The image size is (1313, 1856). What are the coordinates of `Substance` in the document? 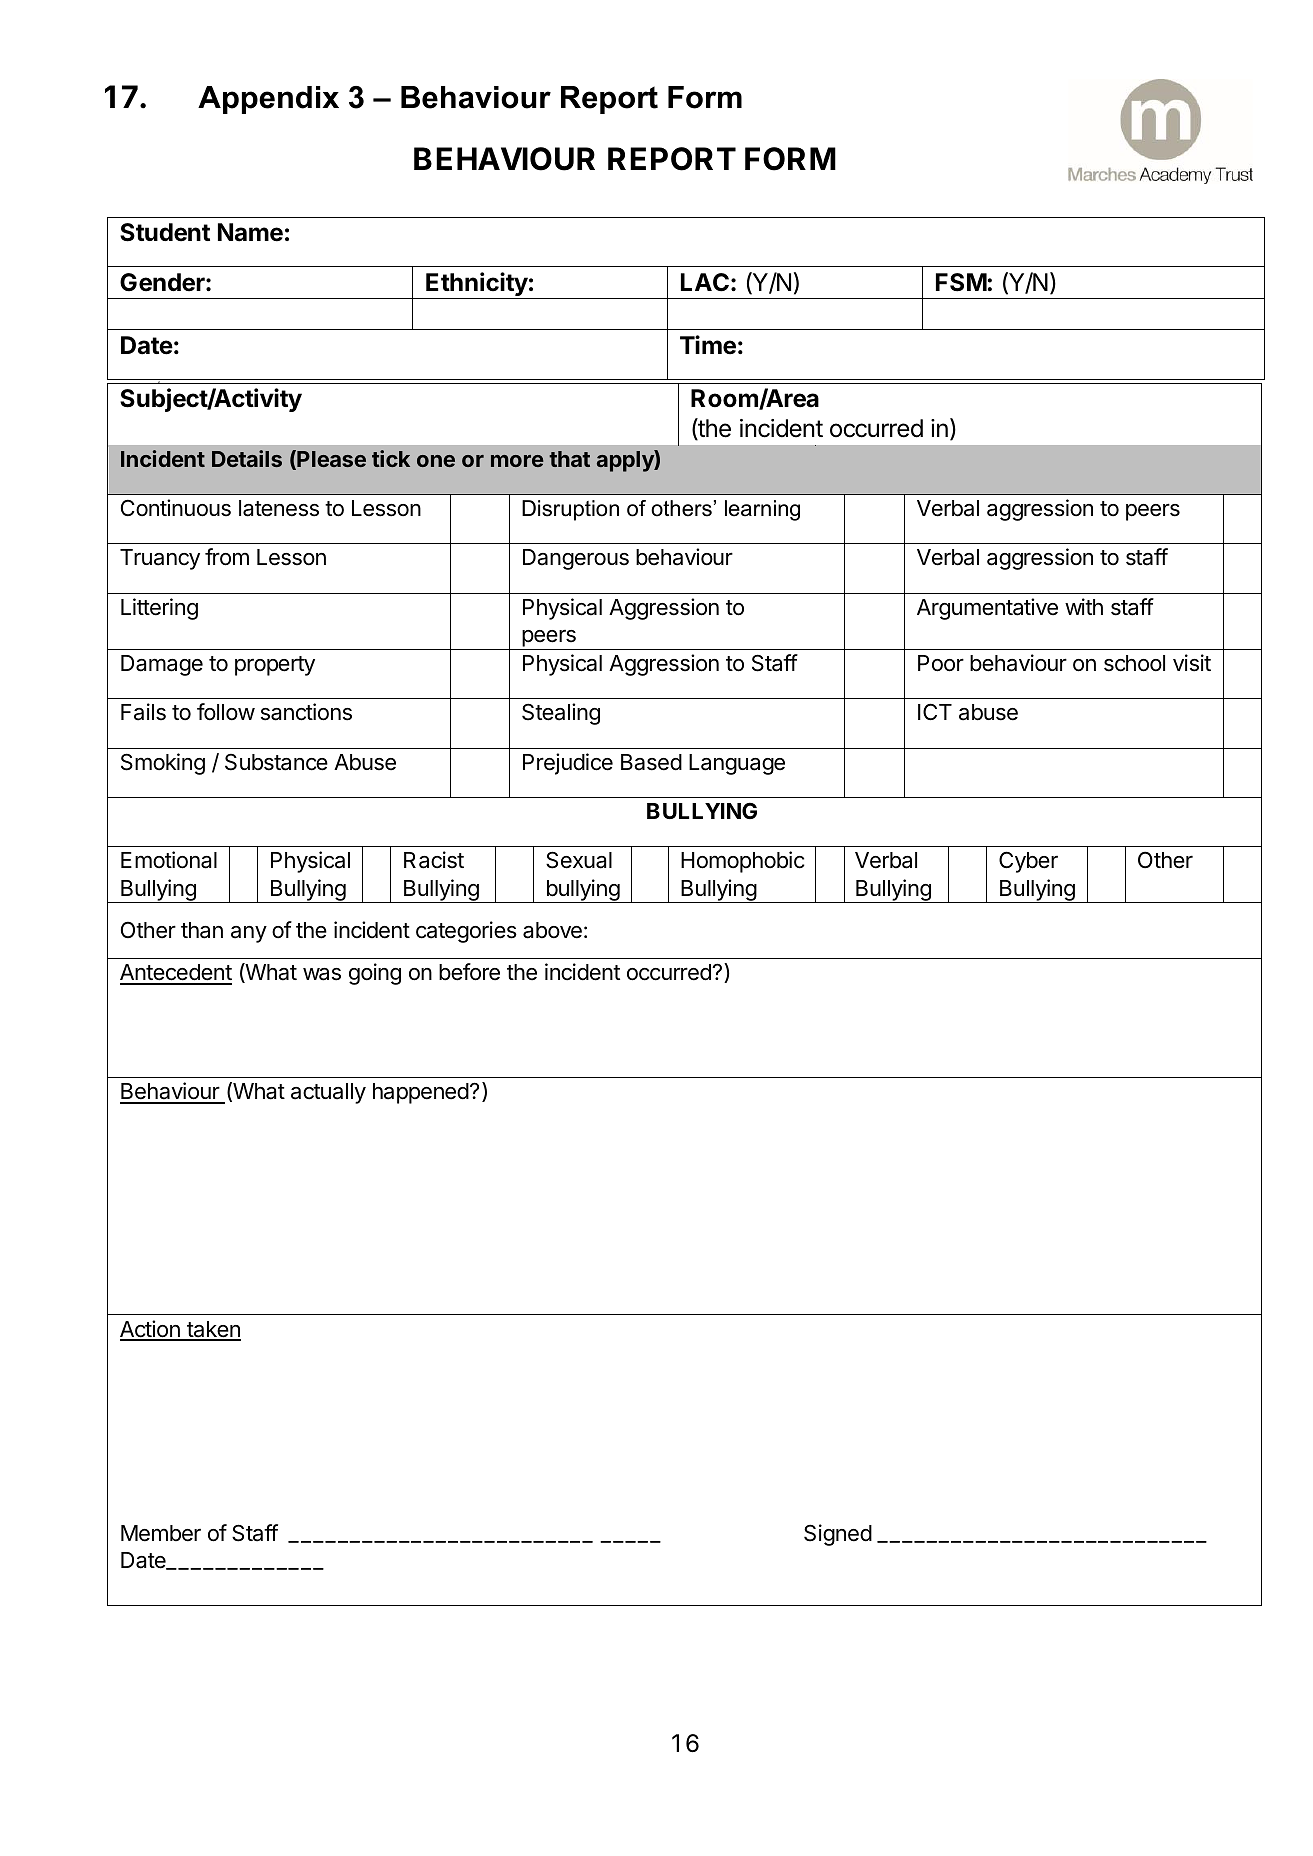 It's located at (276, 762).
